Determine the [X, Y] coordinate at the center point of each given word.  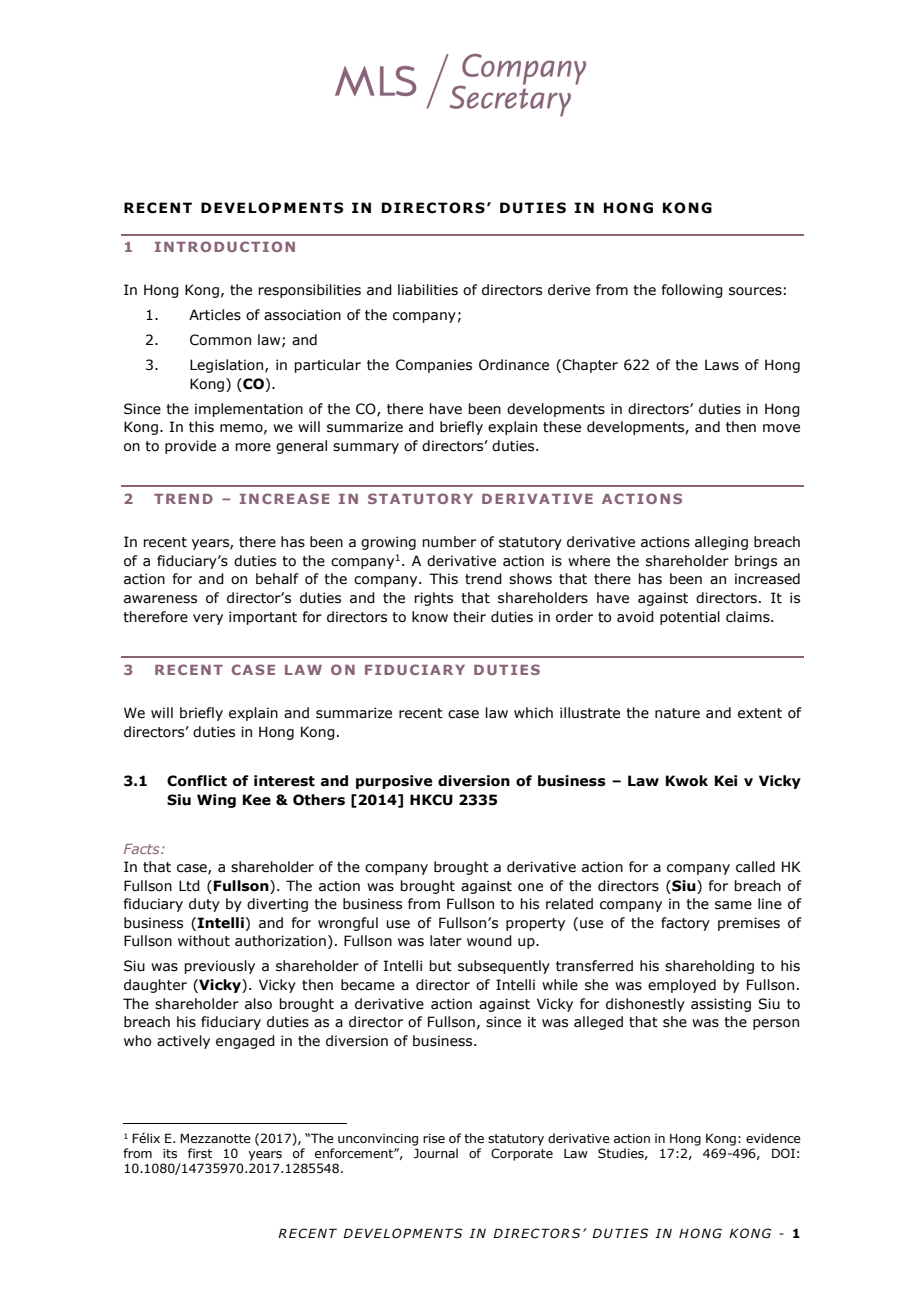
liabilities [428, 290]
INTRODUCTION [225, 246]
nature [677, 713]
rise [434, 1138]
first [200, 1153]
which [533, 713]
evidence [773, 1138]
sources [755, 291]
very [208, 619]
